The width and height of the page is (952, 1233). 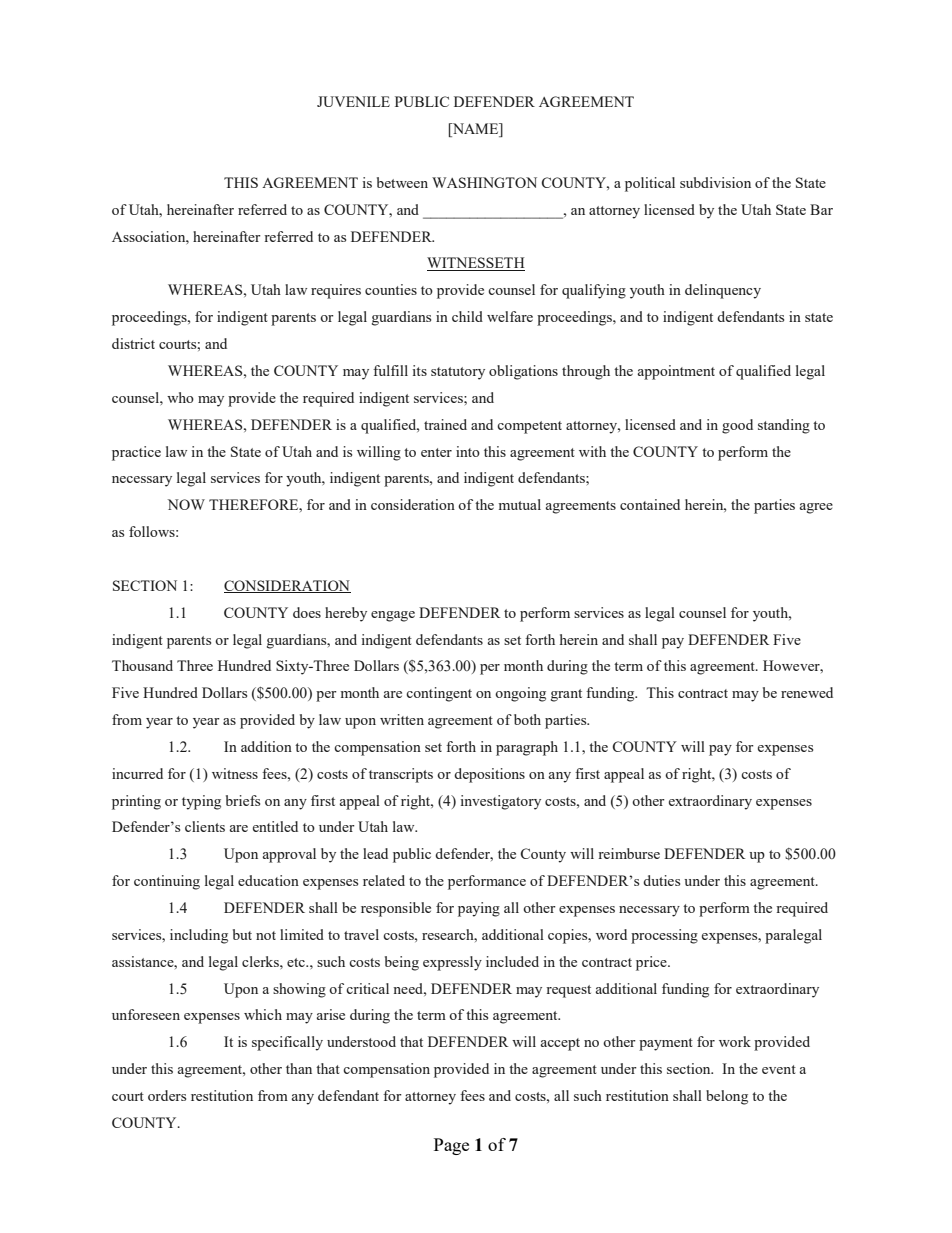 I want to click on engage, so click(x=393, y=616).
